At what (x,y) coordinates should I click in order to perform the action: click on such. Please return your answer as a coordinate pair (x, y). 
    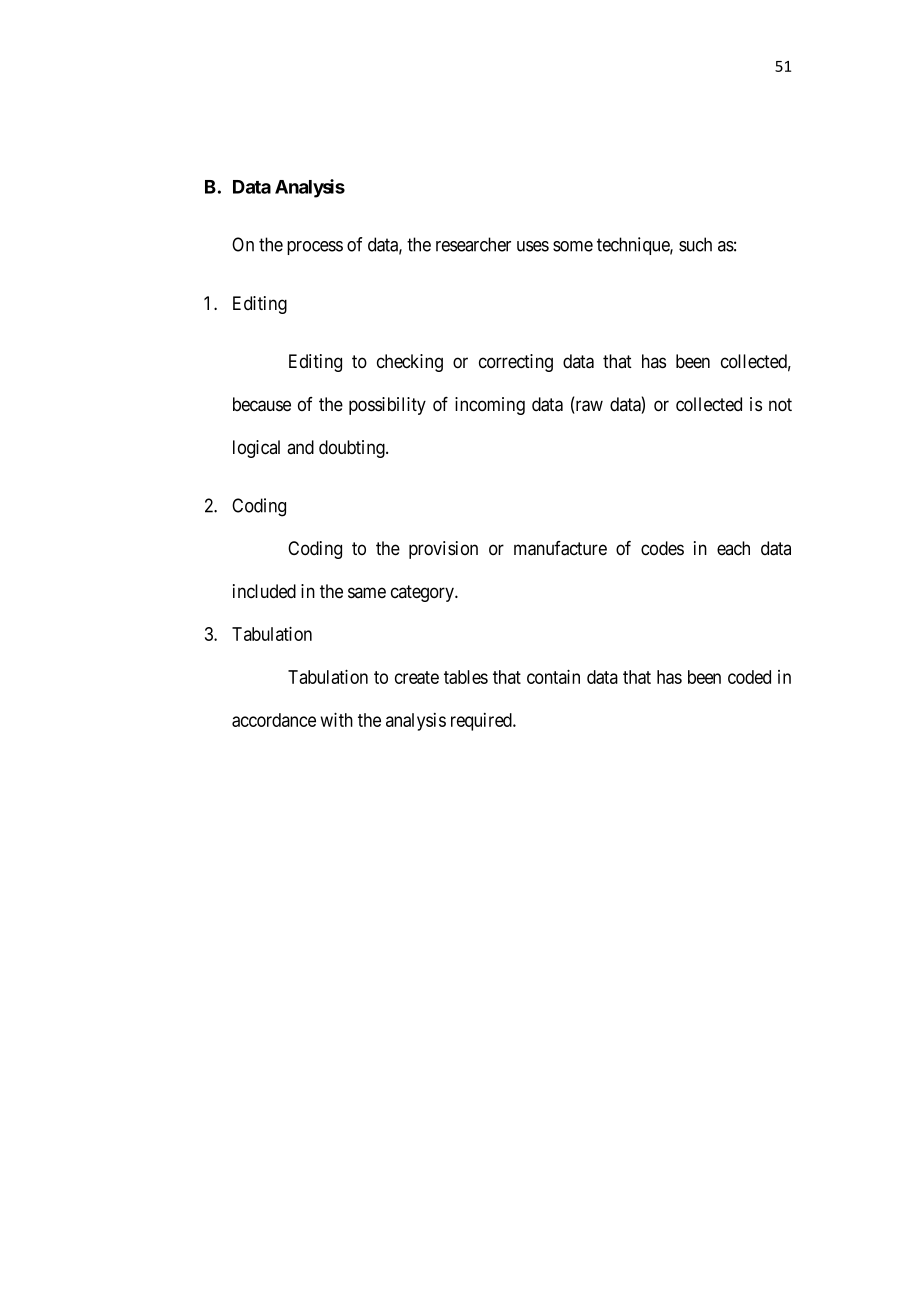
    Looking at the image, I should click on (695, 244).
